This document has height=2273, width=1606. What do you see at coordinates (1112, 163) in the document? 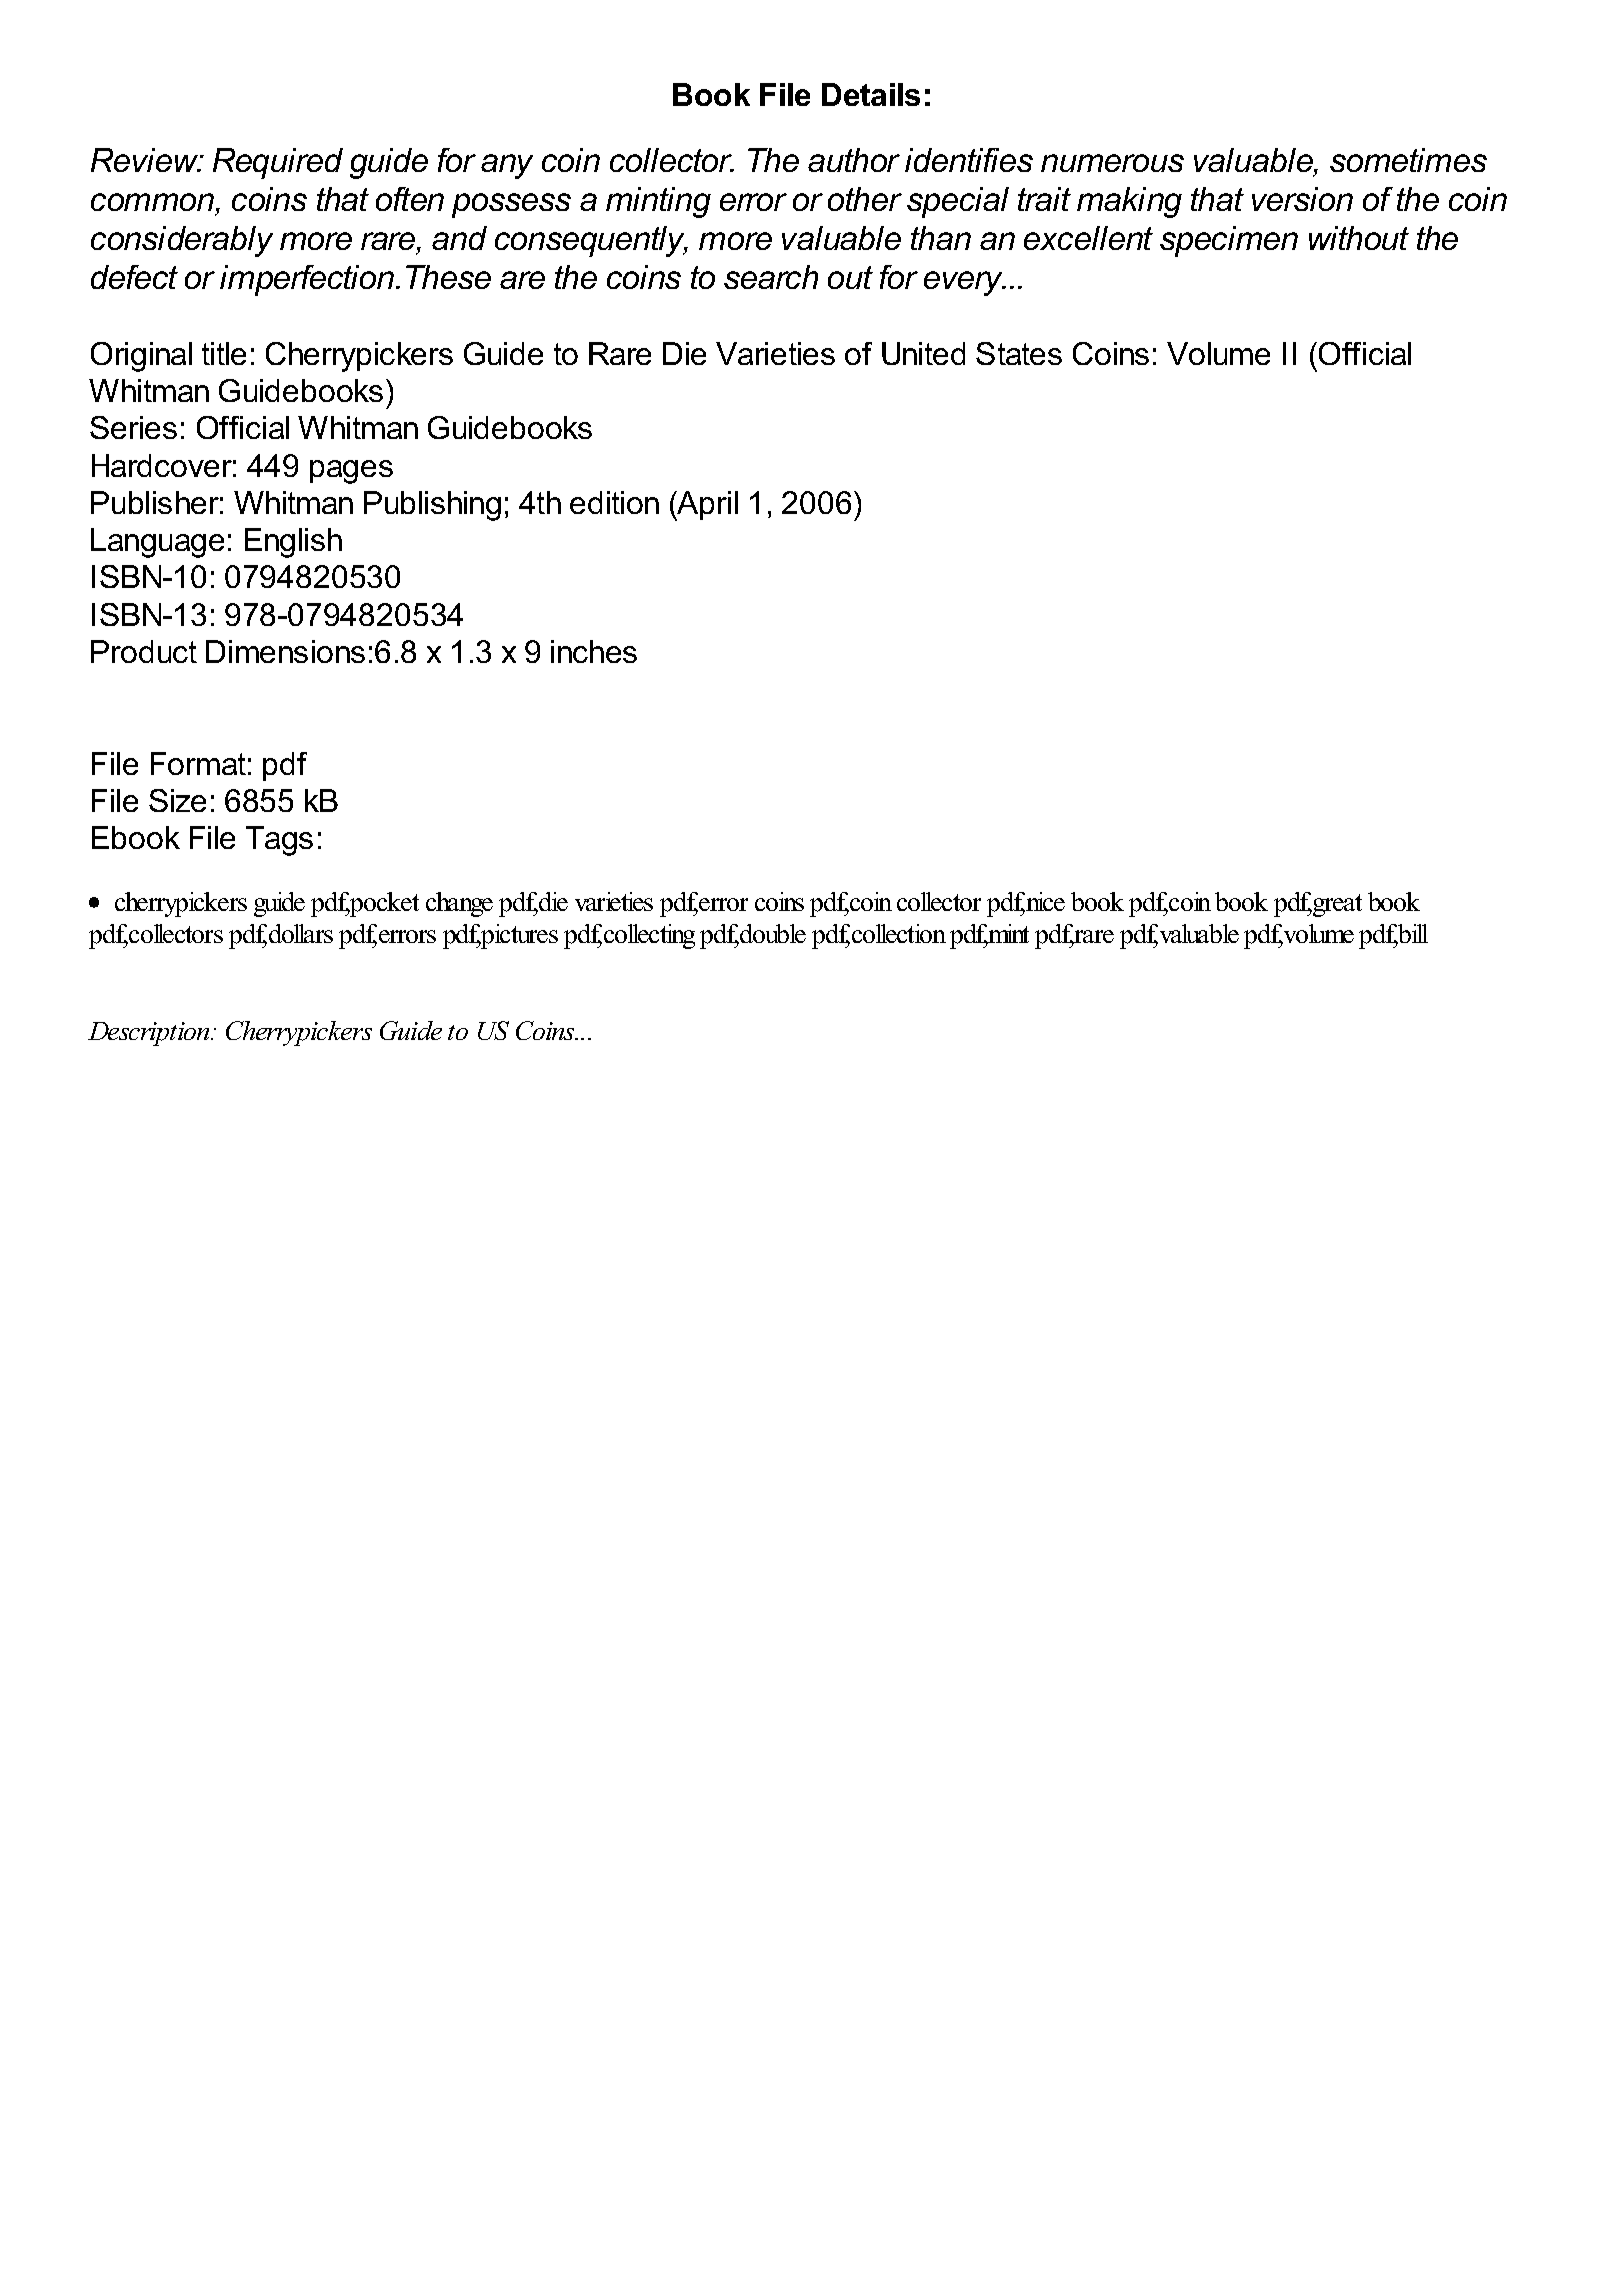
I see `numerous` at bounding box center [1112, 163].
